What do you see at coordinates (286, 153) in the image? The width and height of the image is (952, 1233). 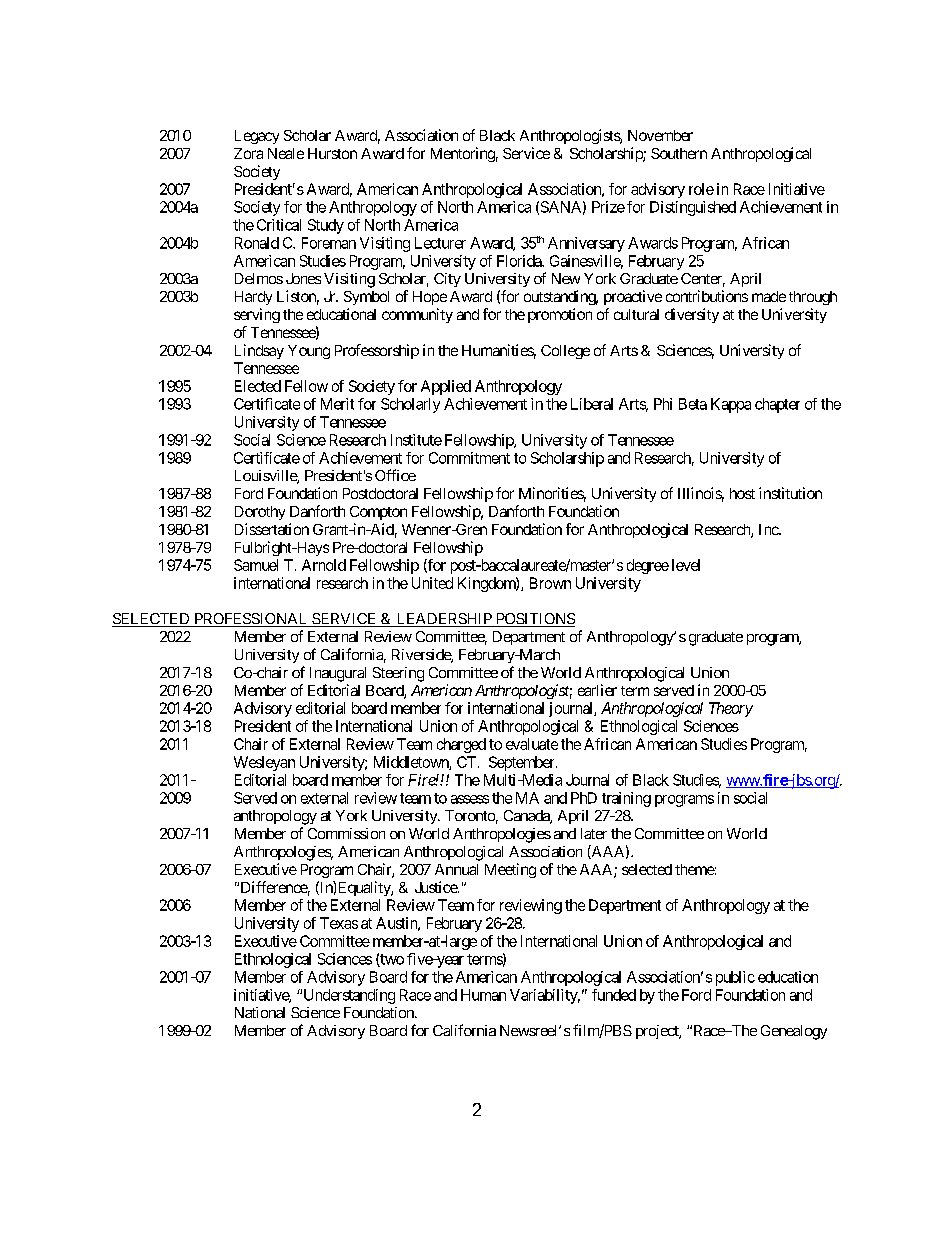 I see `Neale` at bounding box center [286, 153].
